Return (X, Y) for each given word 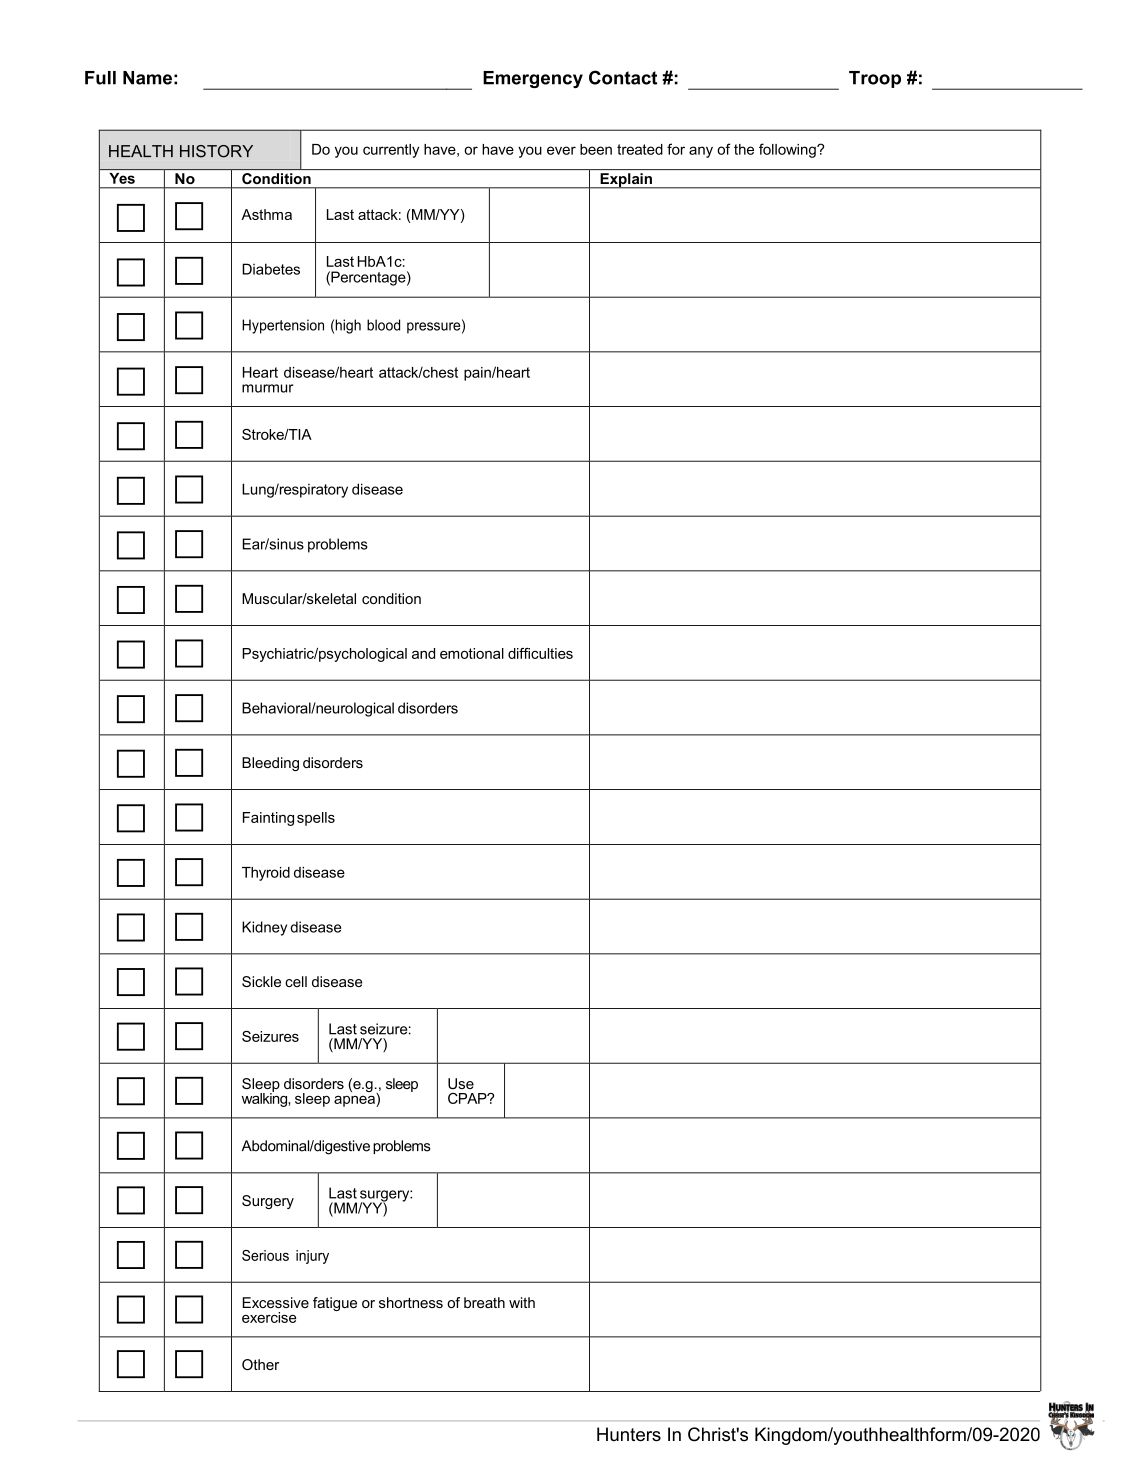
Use (461, 1083)
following (788, 150)
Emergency (533, 79)
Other (260, 1364)
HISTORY (216, 151)
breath (484, 1302)
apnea (355, 1100)
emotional (472, 653)
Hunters (629, 1434)
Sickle (261, 981)
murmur (268, 388)
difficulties (540, 653)
